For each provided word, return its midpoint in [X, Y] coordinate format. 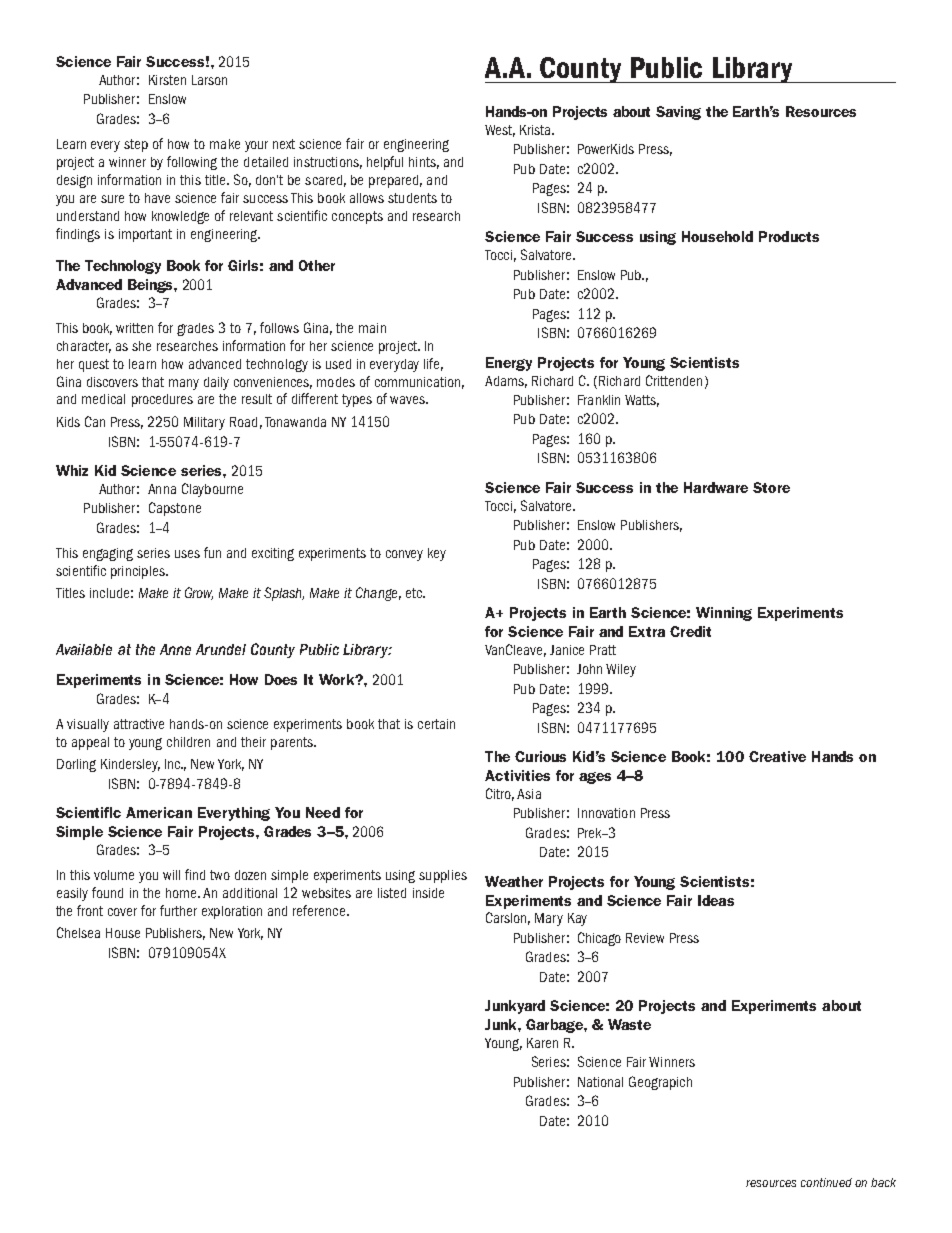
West [500, 131]
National [600, 1082]
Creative [777, 756]
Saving [678, 113]
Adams [506, 382]
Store [771, 487]
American [159, 812]
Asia [529, 794]
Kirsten [167, 80]
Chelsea [78, 932]
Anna [162, 489]
